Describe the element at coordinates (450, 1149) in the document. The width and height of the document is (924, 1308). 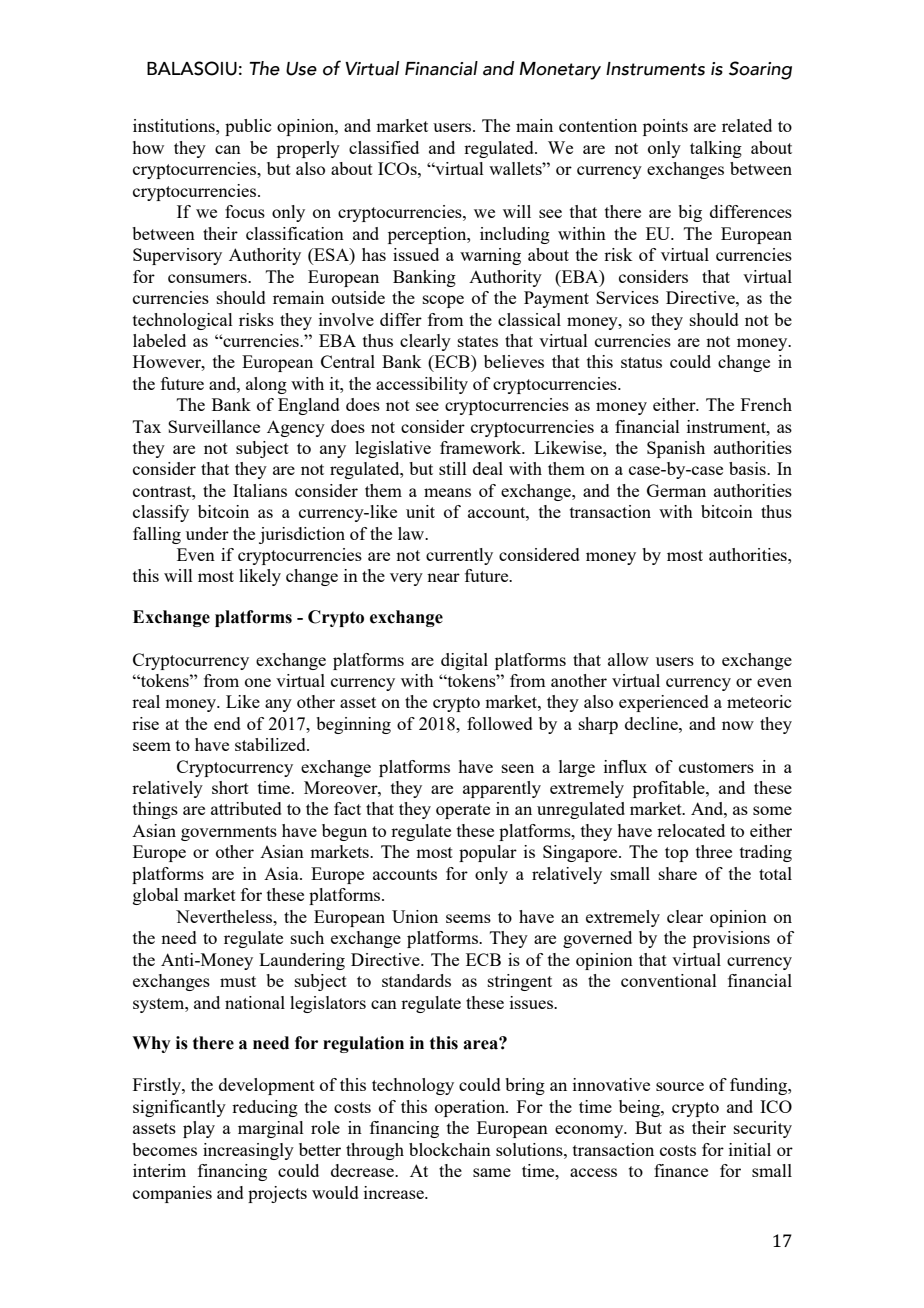
I see `blockchain` at that location.
